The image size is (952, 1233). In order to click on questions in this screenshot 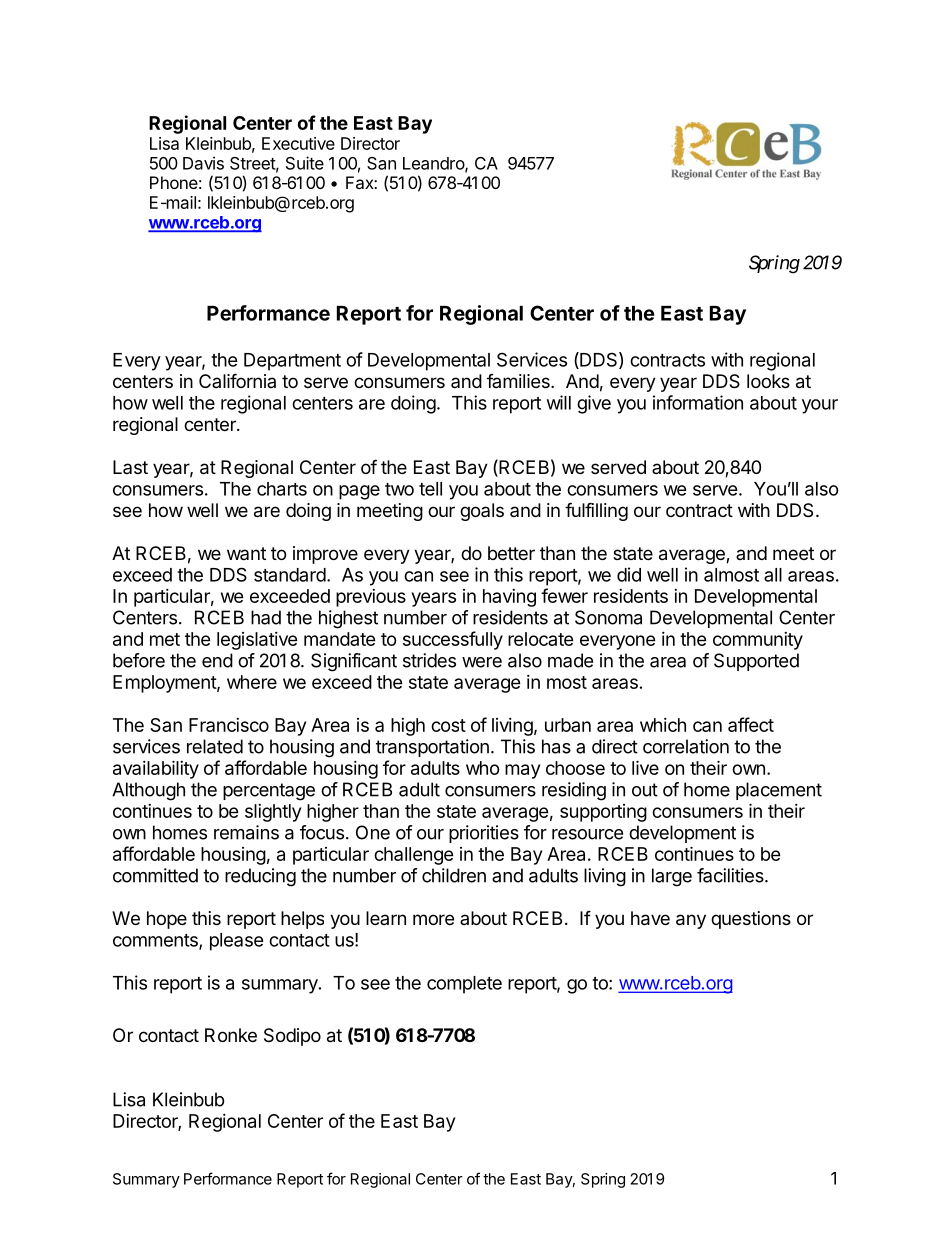, I will do `click(751, 920)`.
